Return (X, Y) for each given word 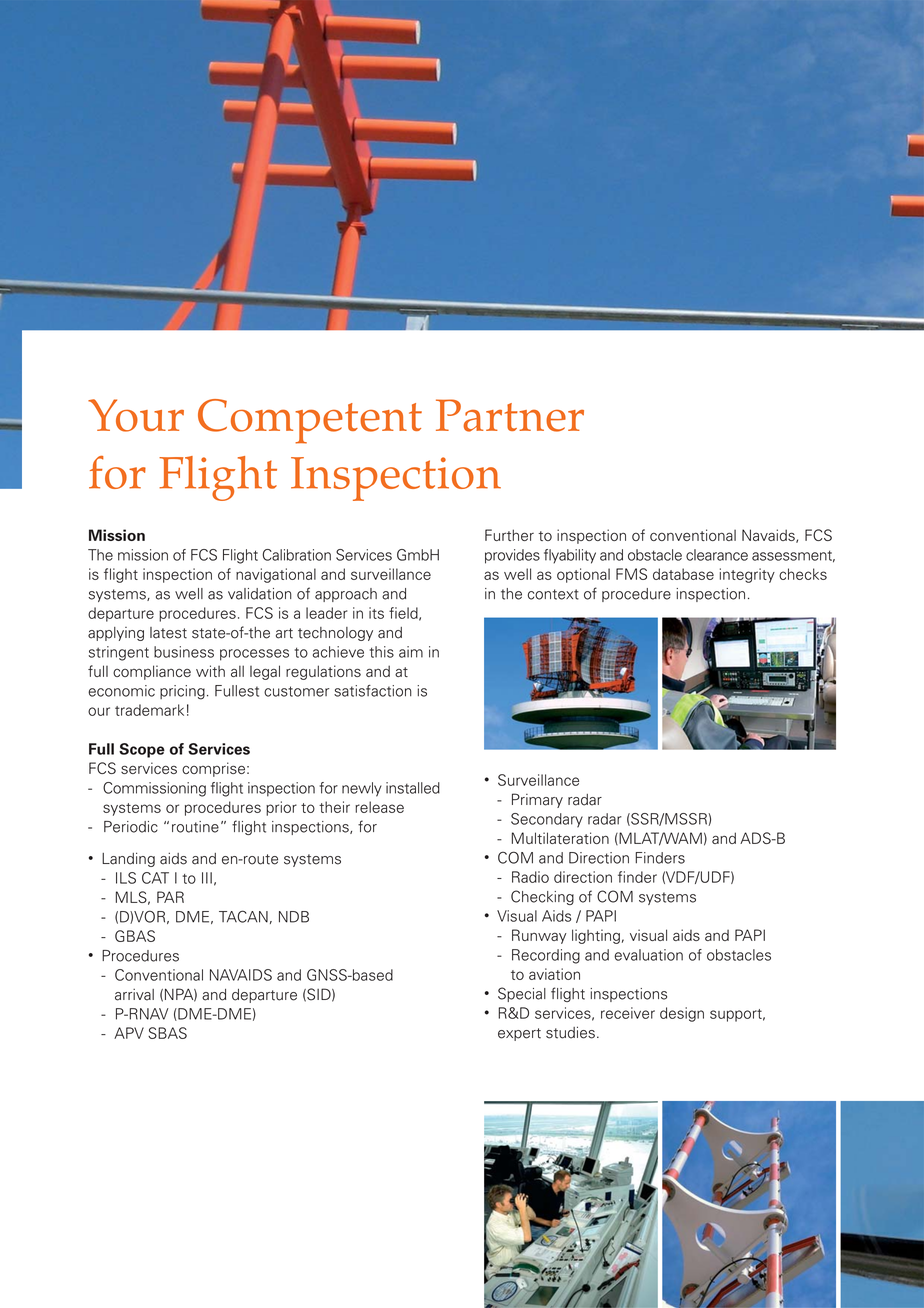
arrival (134, 995)
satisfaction (373, 691)
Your (136, 415)
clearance (717, 555)
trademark (149, 710)
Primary (537, 800)
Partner (510, 415)
